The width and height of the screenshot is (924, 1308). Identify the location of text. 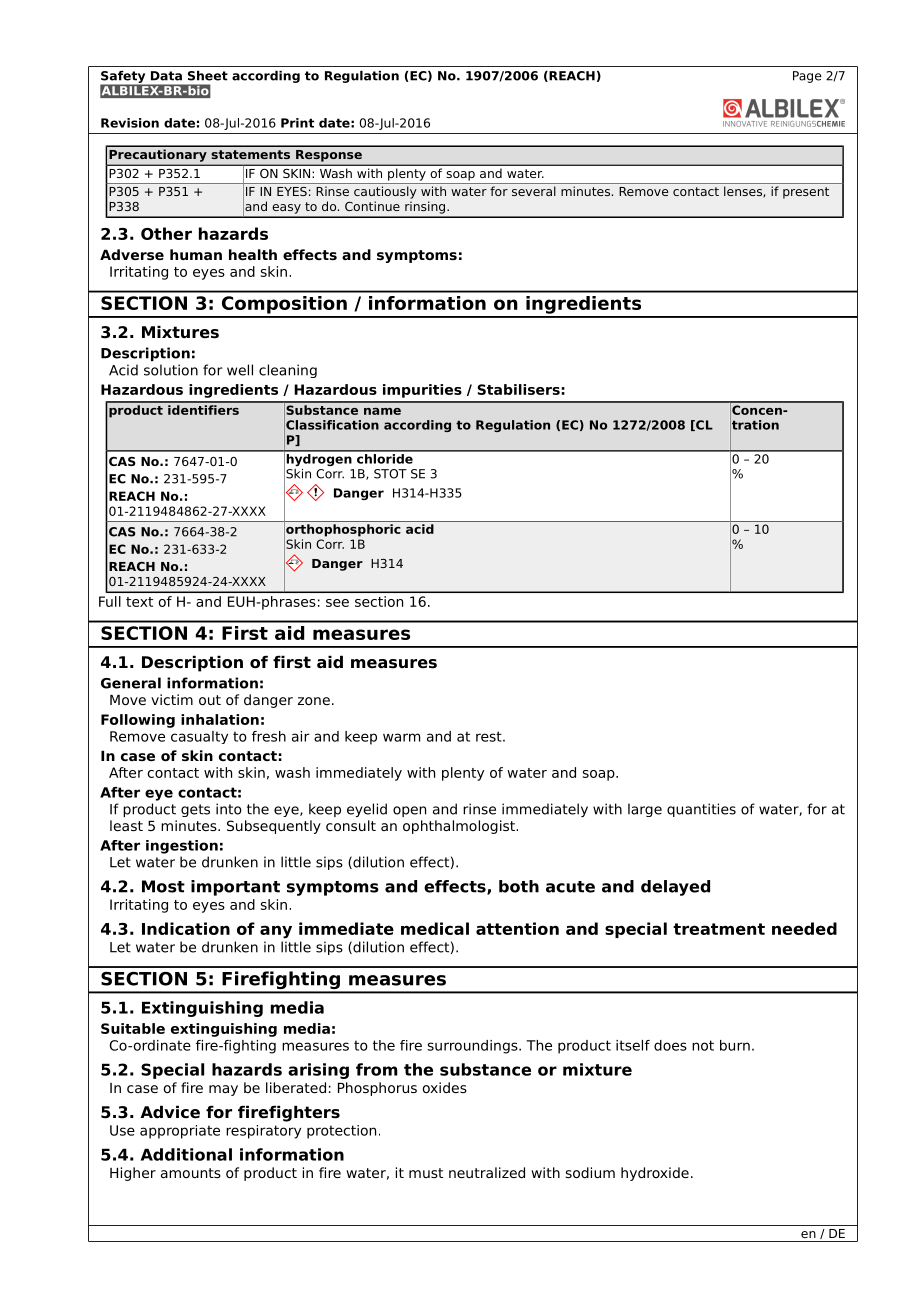
(139, 602).
